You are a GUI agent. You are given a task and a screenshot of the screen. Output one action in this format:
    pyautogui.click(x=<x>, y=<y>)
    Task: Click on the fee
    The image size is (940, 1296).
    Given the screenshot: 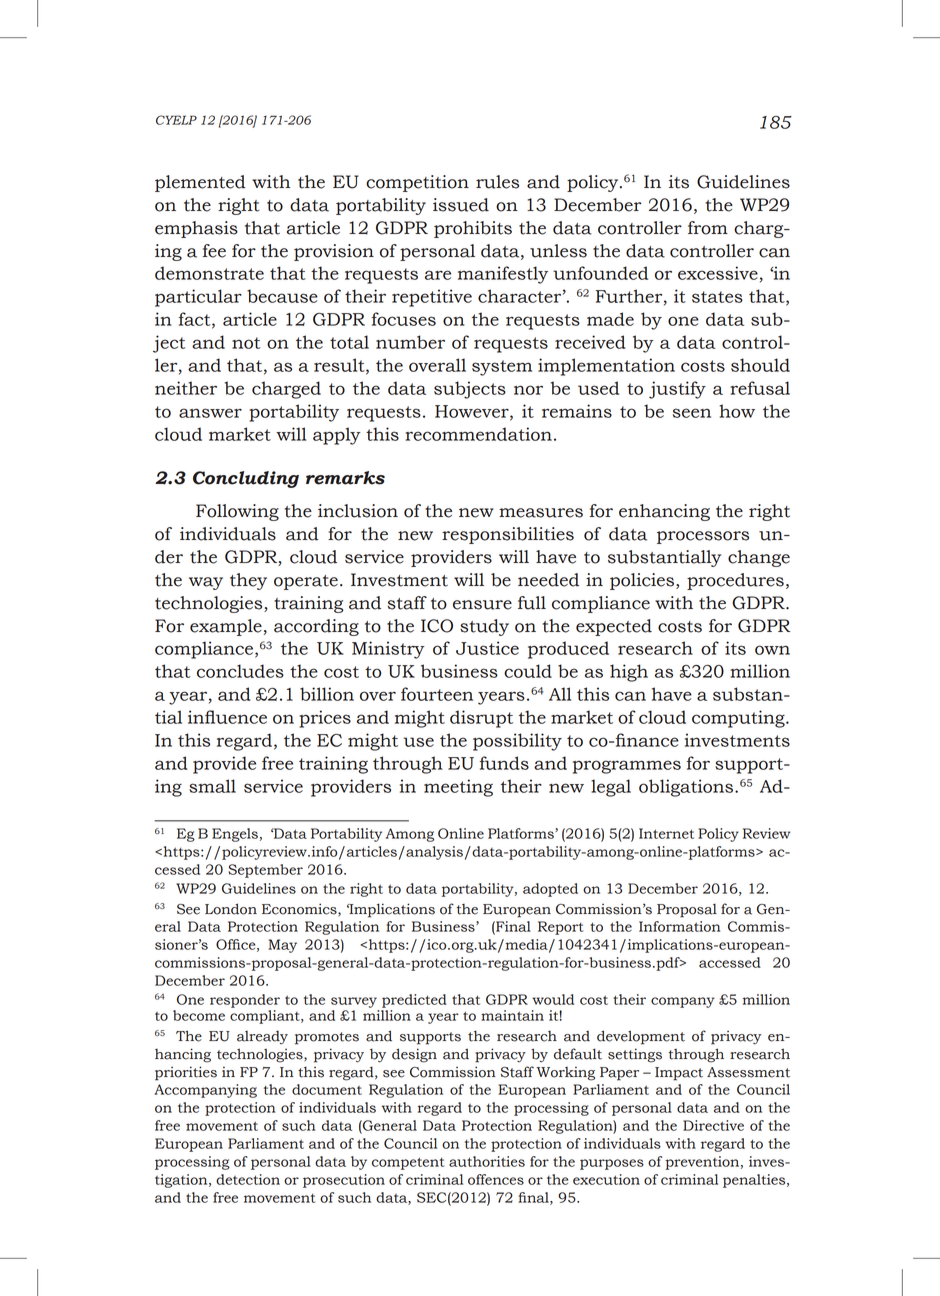 What is the action you would take?
    pyautogui.click(x=214, y=251)
